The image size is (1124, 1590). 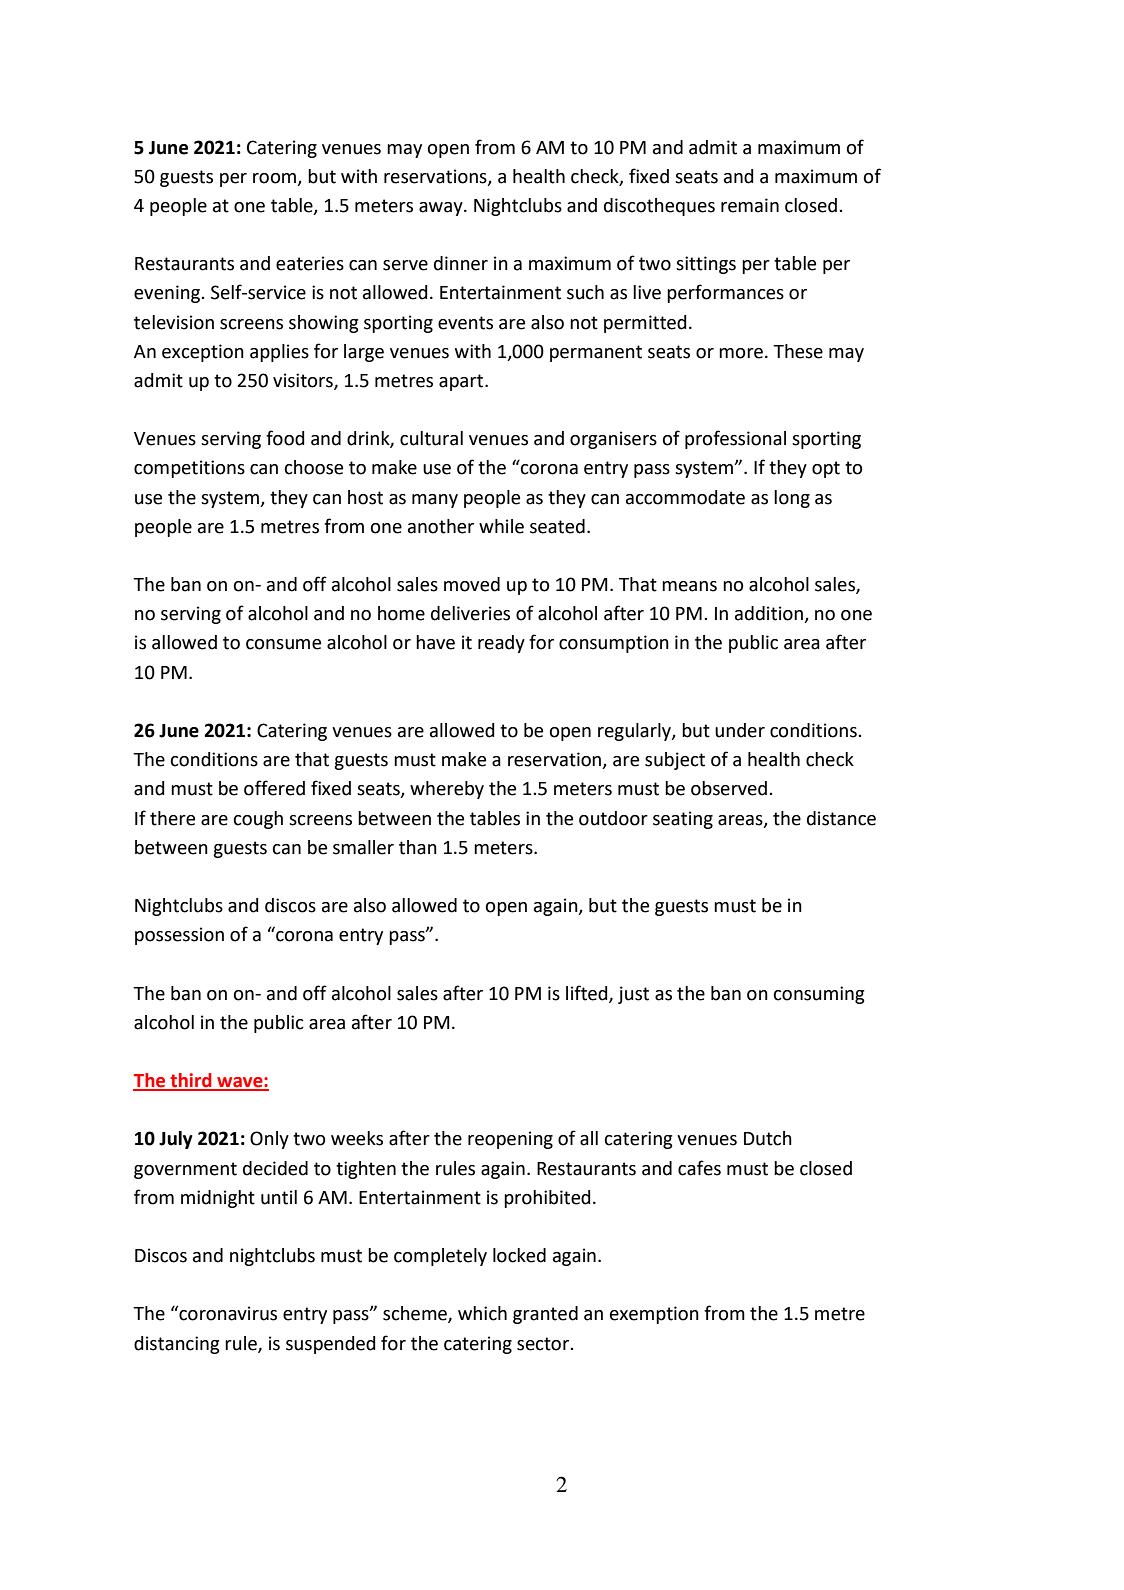 I want to click on distancing, so click(x=177, y=1345).
